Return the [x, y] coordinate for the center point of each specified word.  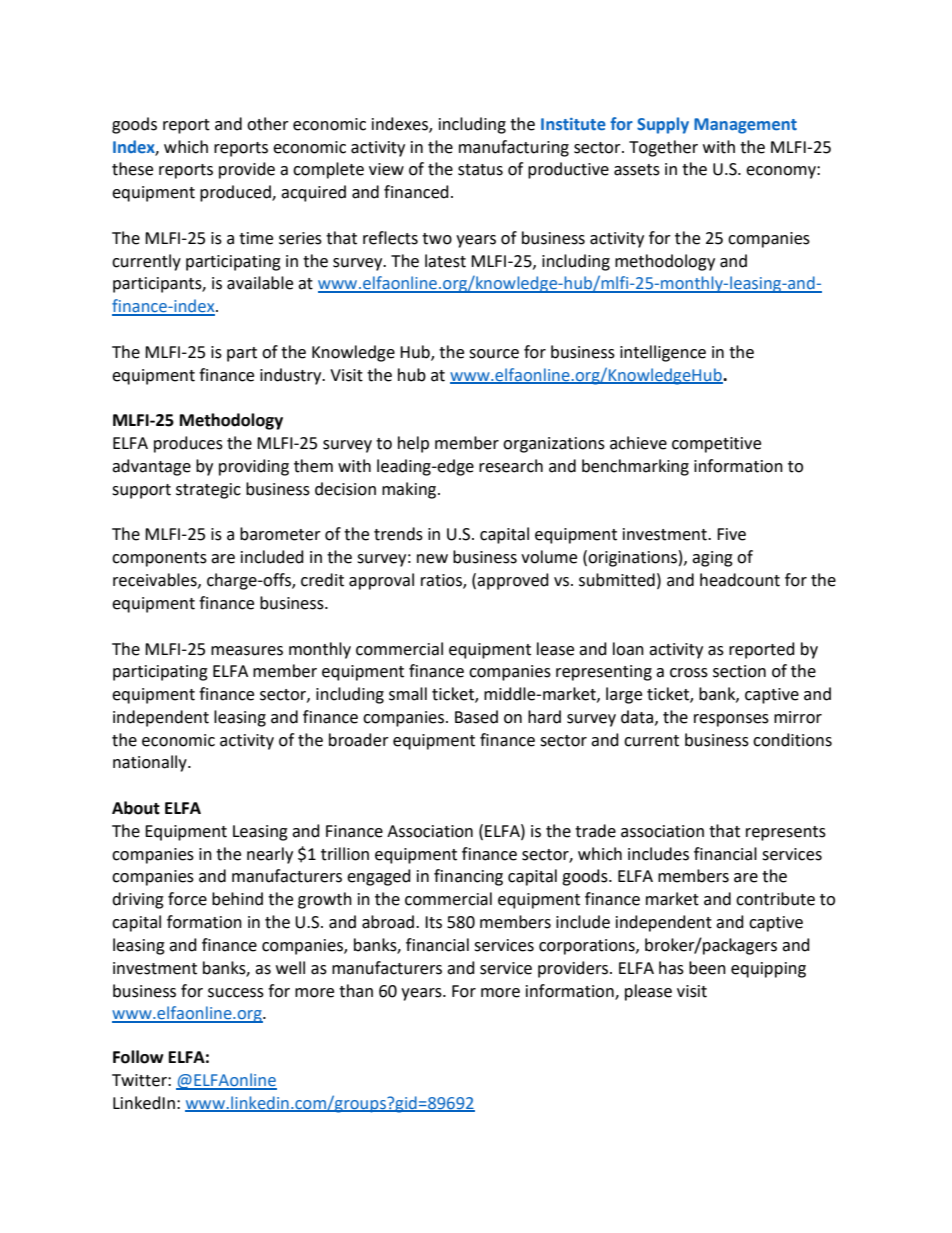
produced [236, 193]
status [480, 170]
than [356, 991]
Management [745, 126]
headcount [740, 580]
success [236, 993]
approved [513, 581]
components [159, 559]
